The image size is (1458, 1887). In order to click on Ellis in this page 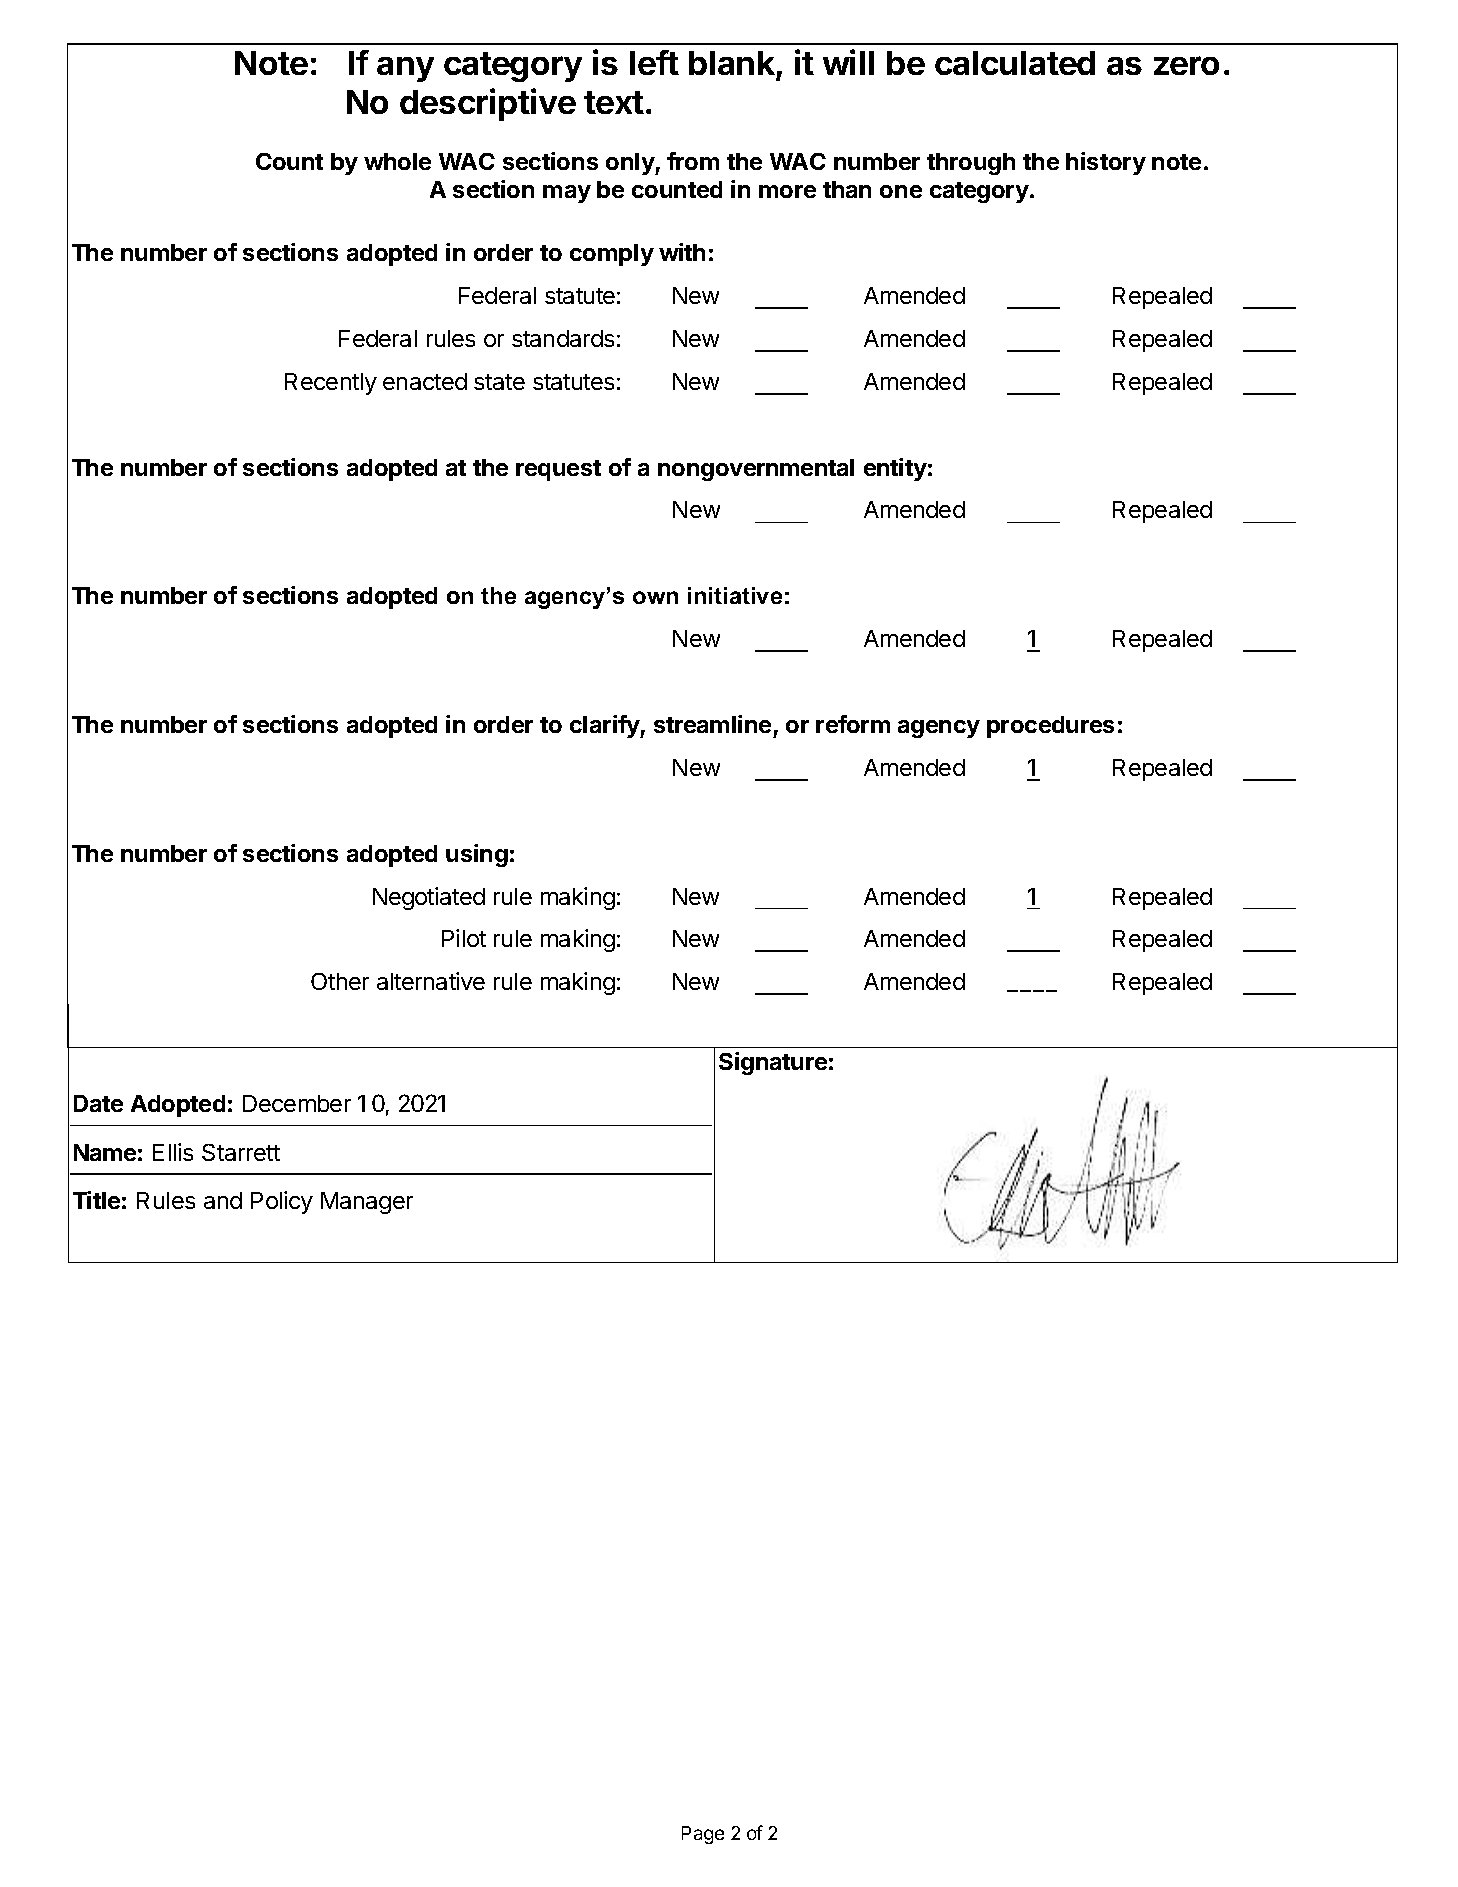, I will do `click(173, 1152)`.
